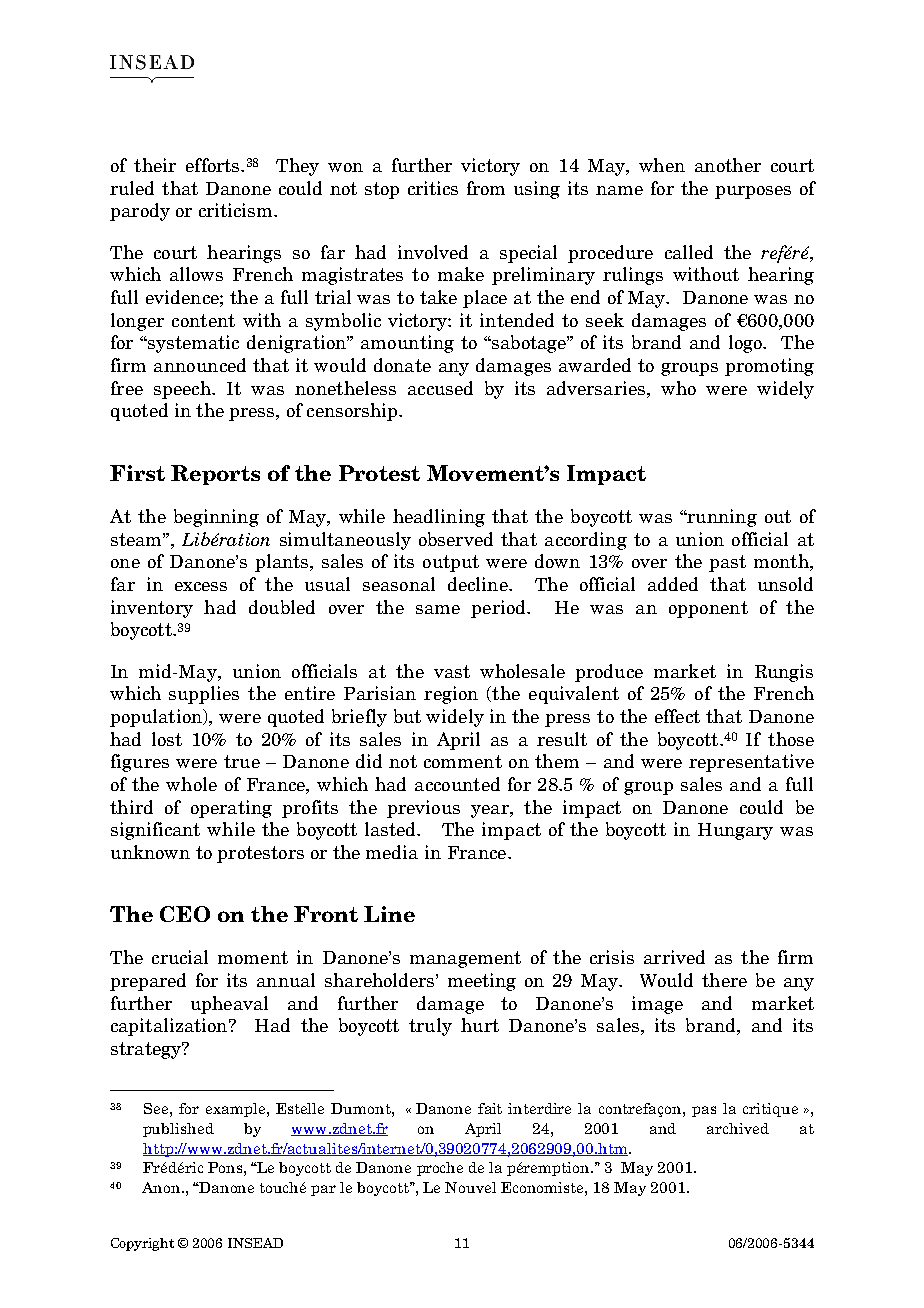  What do you see at coordinates (204, 695) in the image?
I see `supplies` at bounding box center [204, 695].
